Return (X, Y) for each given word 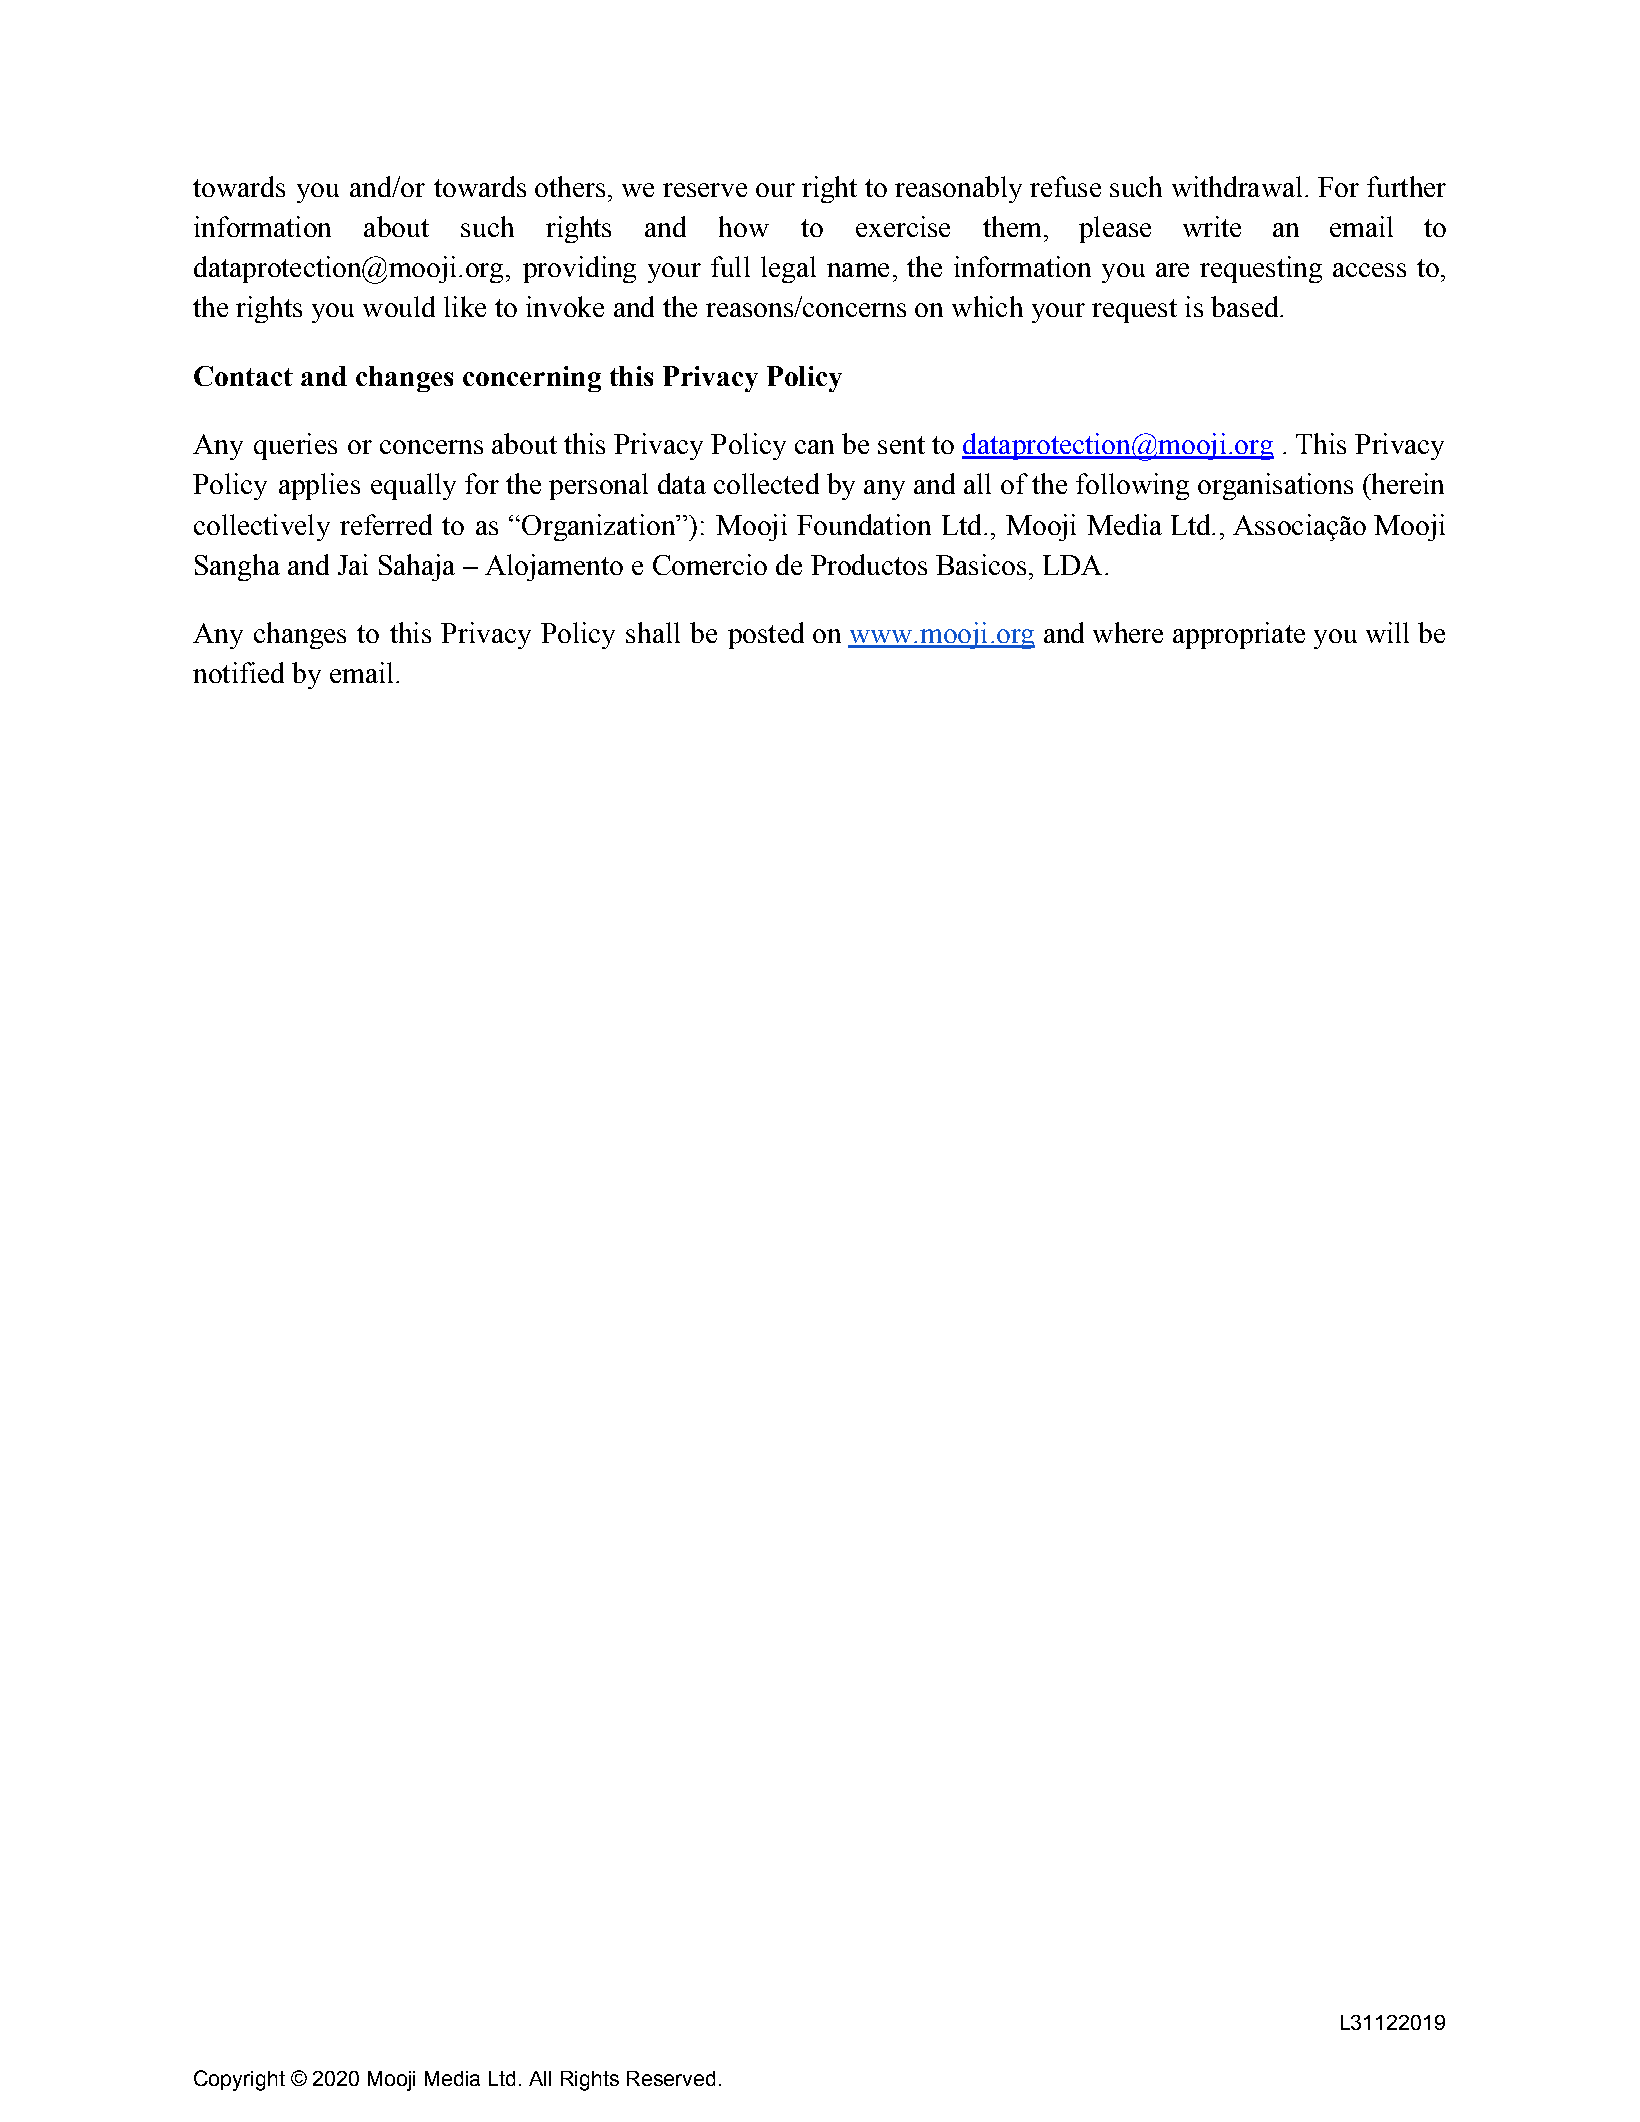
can (814, 447)
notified (238, 672)
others (570, 186)
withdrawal (1237, 186)
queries (295, 446)
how (744, 226)
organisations (1275, 486)
